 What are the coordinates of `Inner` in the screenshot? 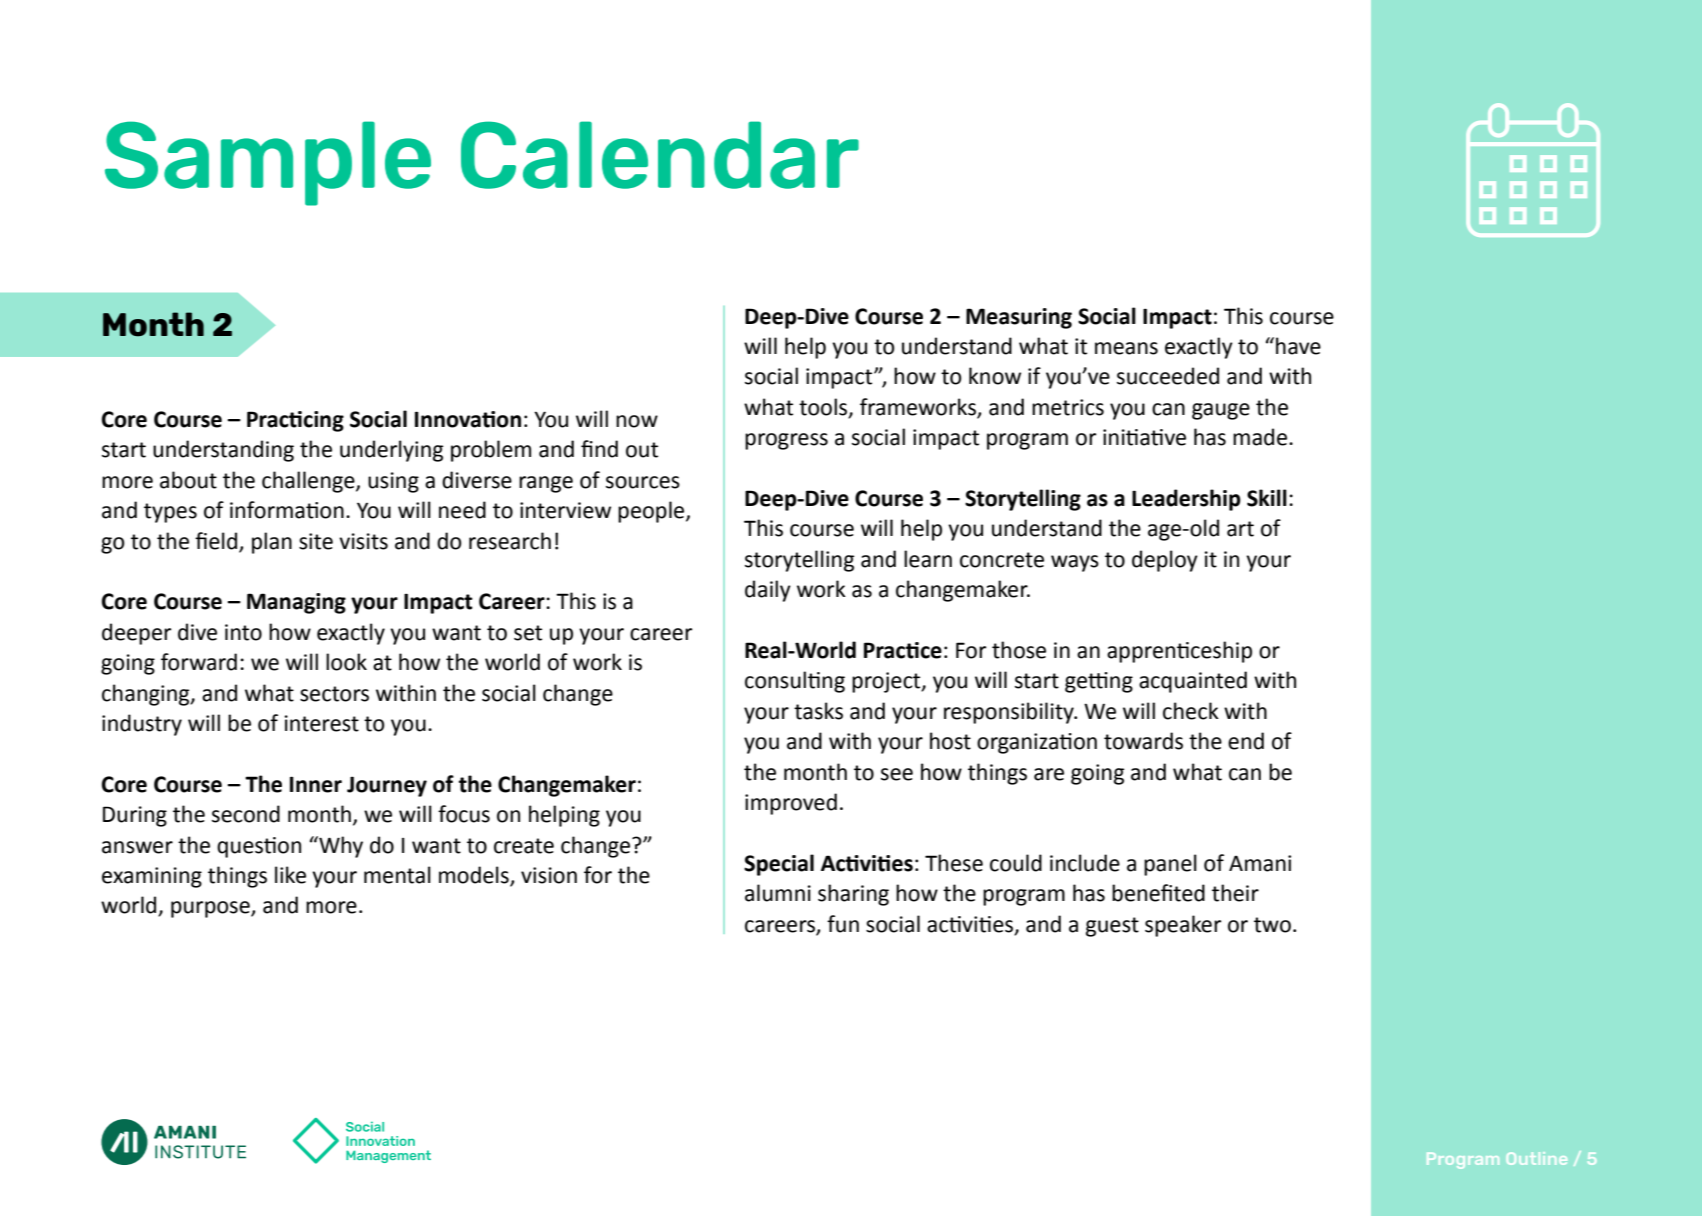 It's located at (316, 784).
